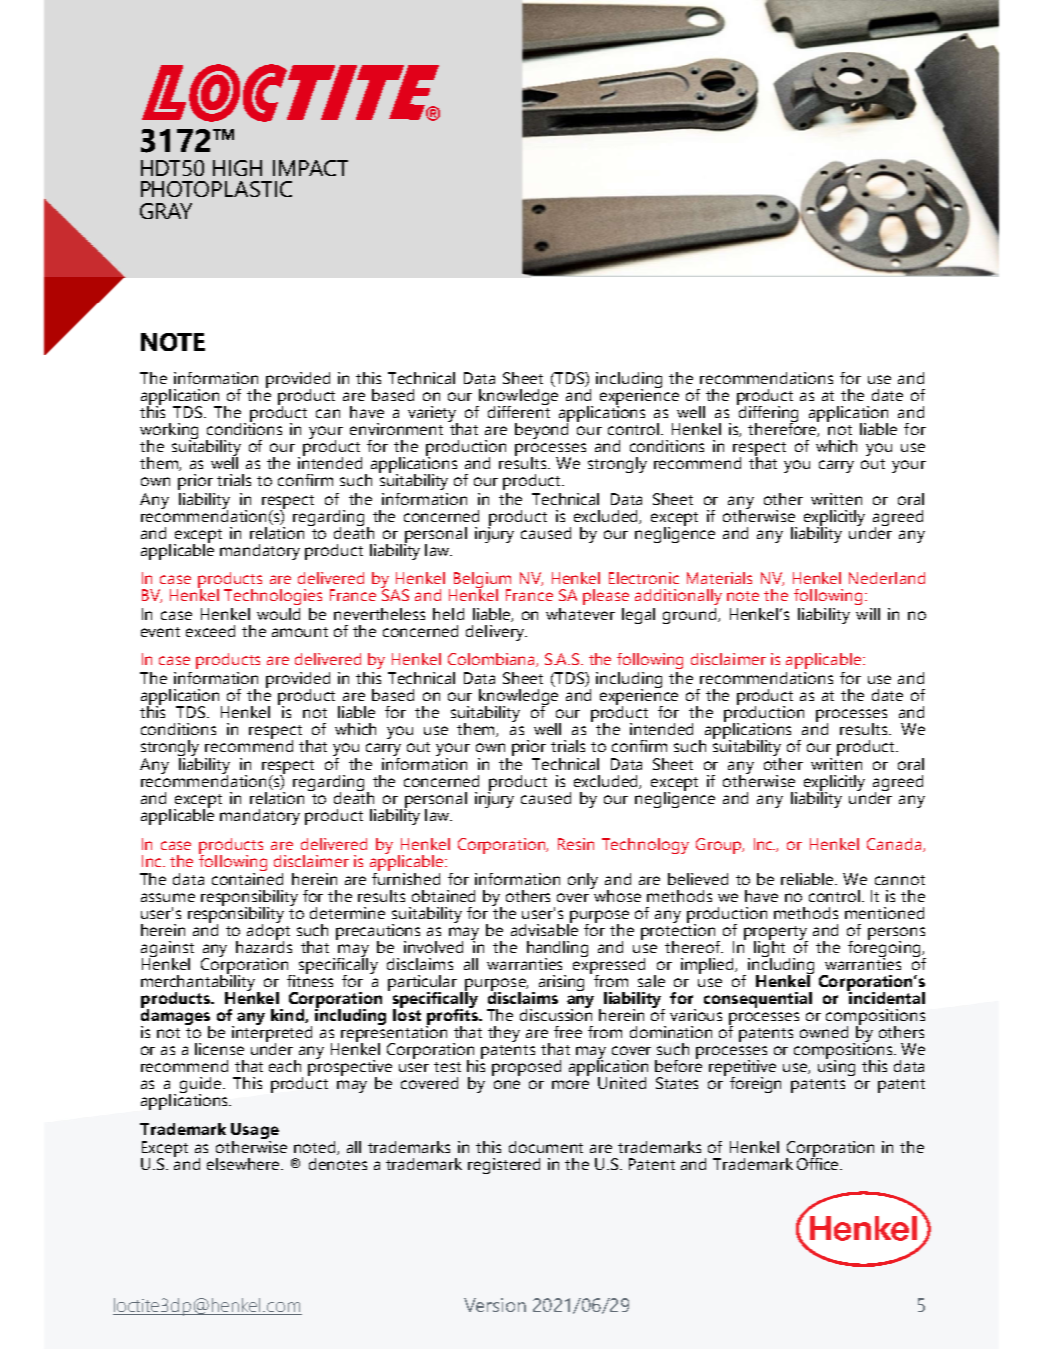  What do you see at coordinates (496, 633) in the screenshot?
I see `delivery` at bounding box center [496, 633].
